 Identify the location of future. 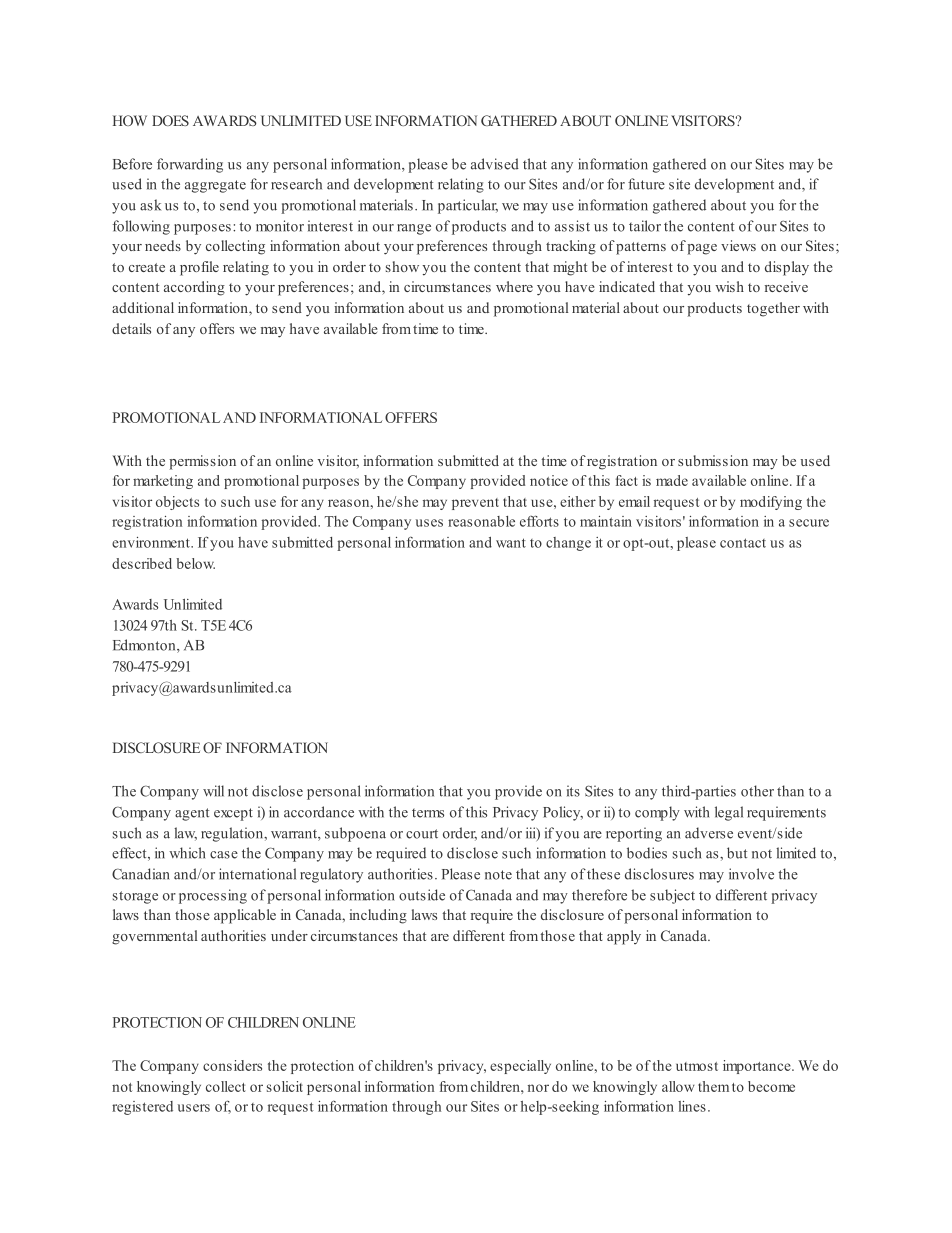
(646, 184).
